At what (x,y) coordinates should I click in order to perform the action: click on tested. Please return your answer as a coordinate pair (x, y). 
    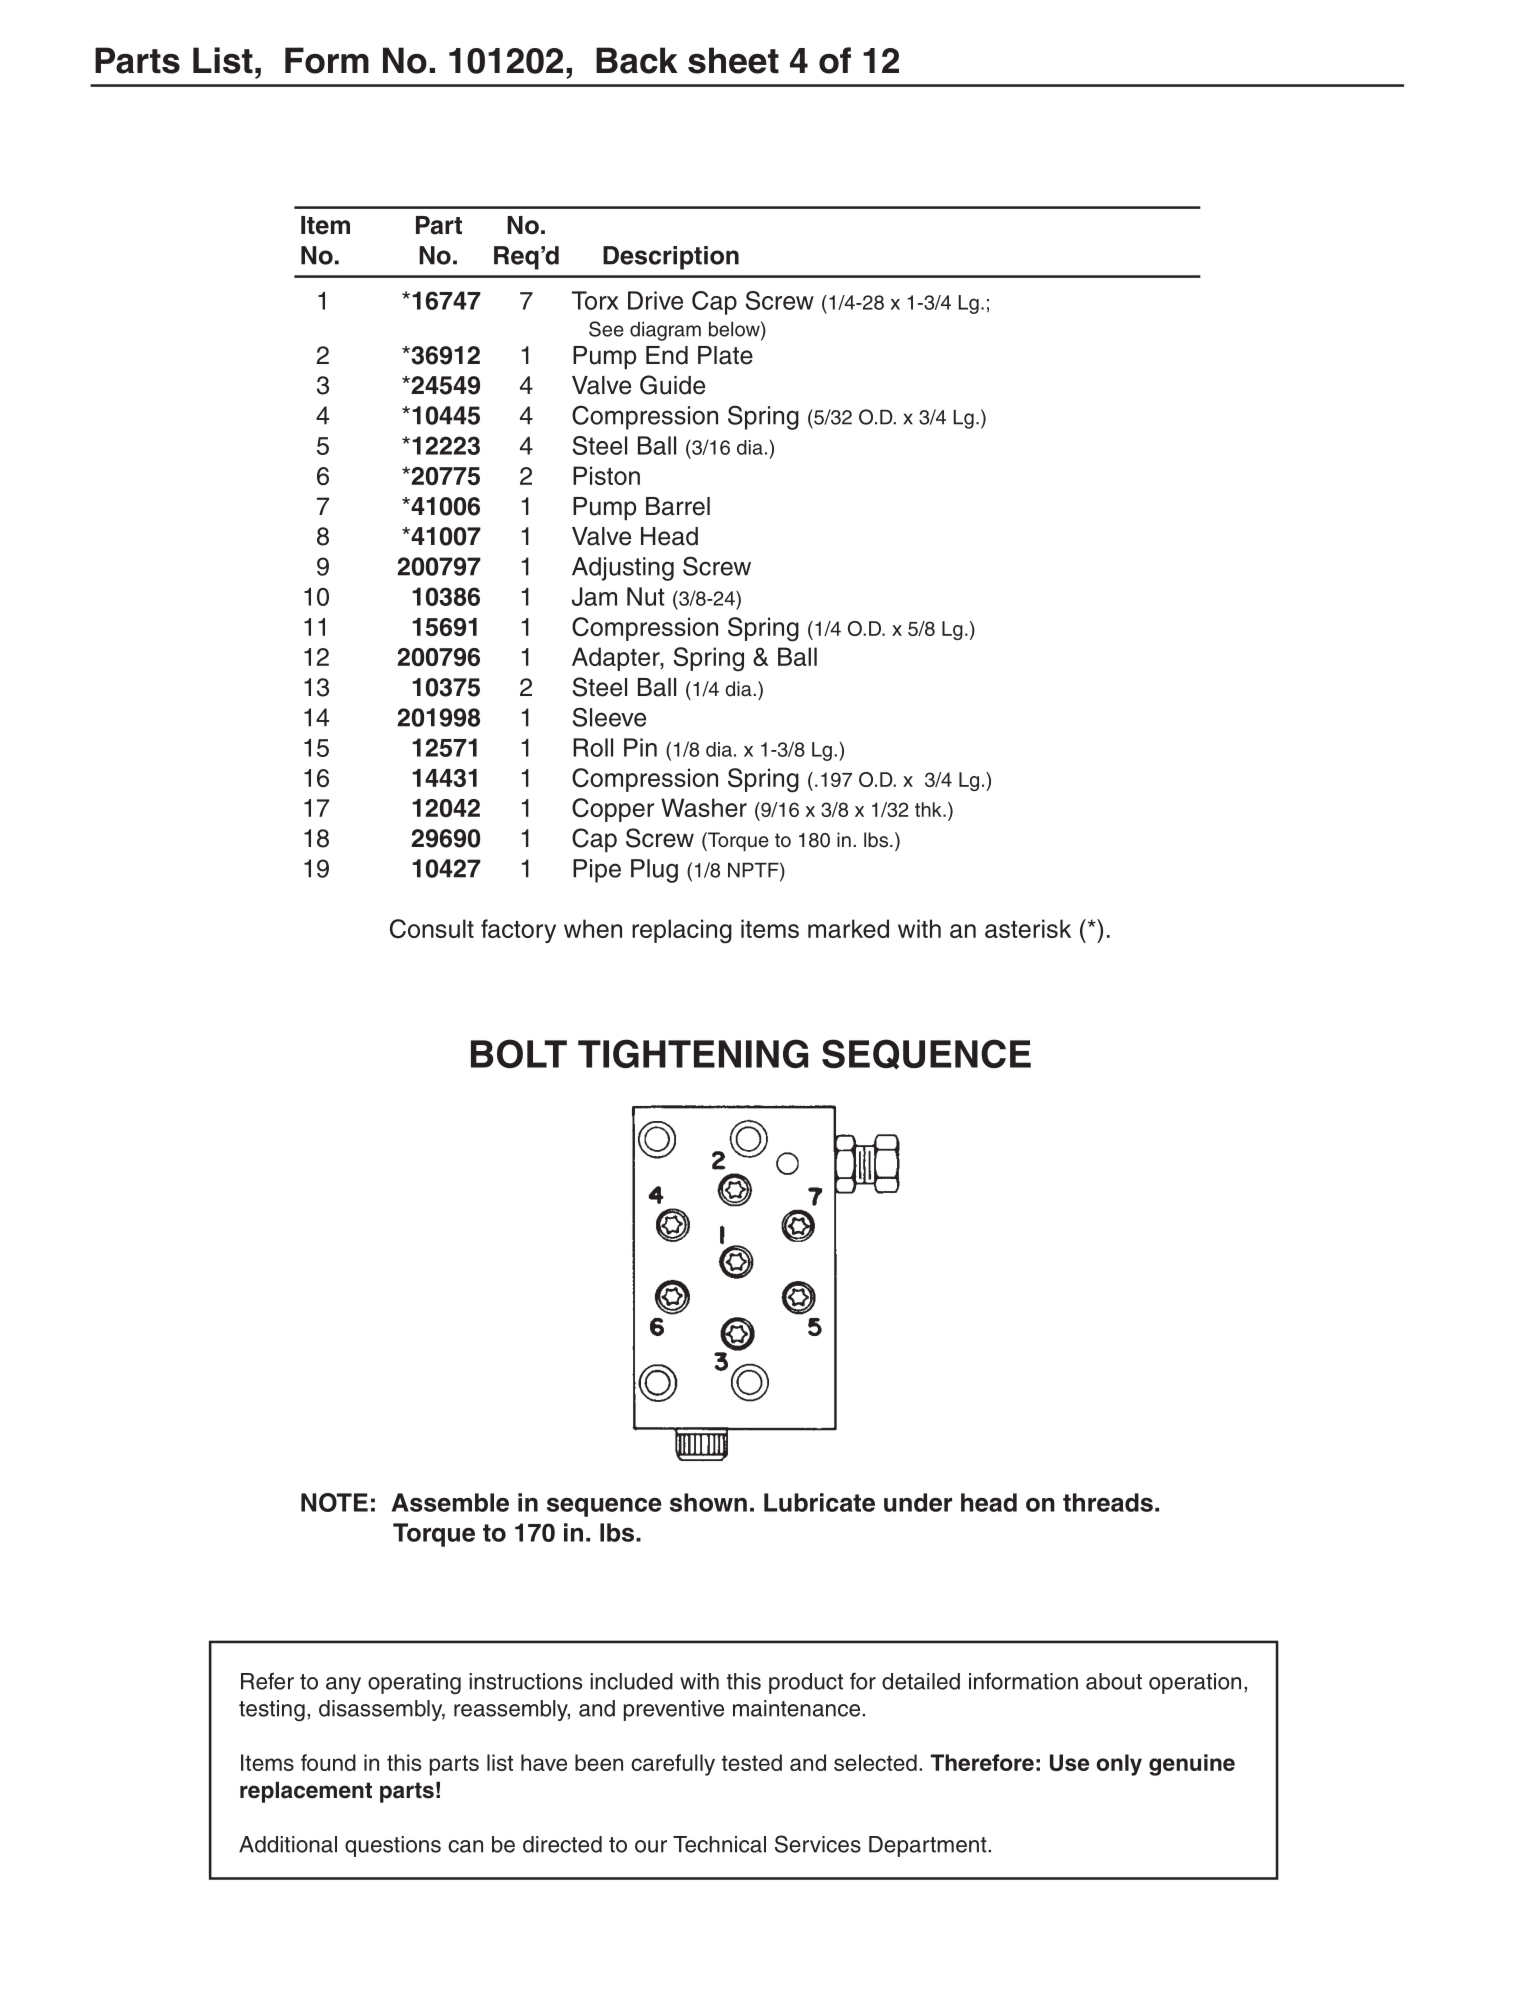
    Looking at the image, I should click on (752, 1762).
